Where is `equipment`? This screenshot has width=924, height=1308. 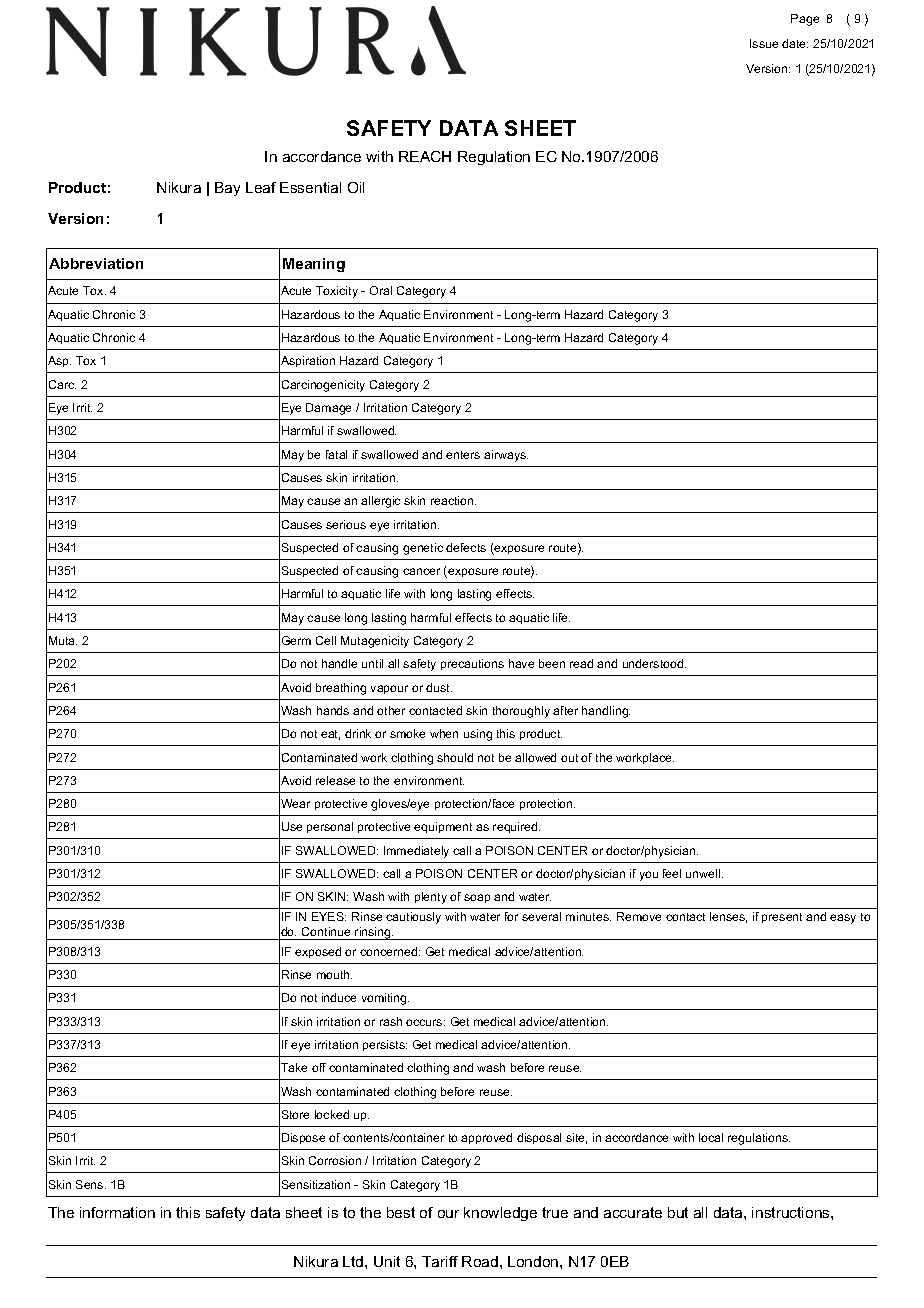
equipment is located at coordinates (443, 827).
